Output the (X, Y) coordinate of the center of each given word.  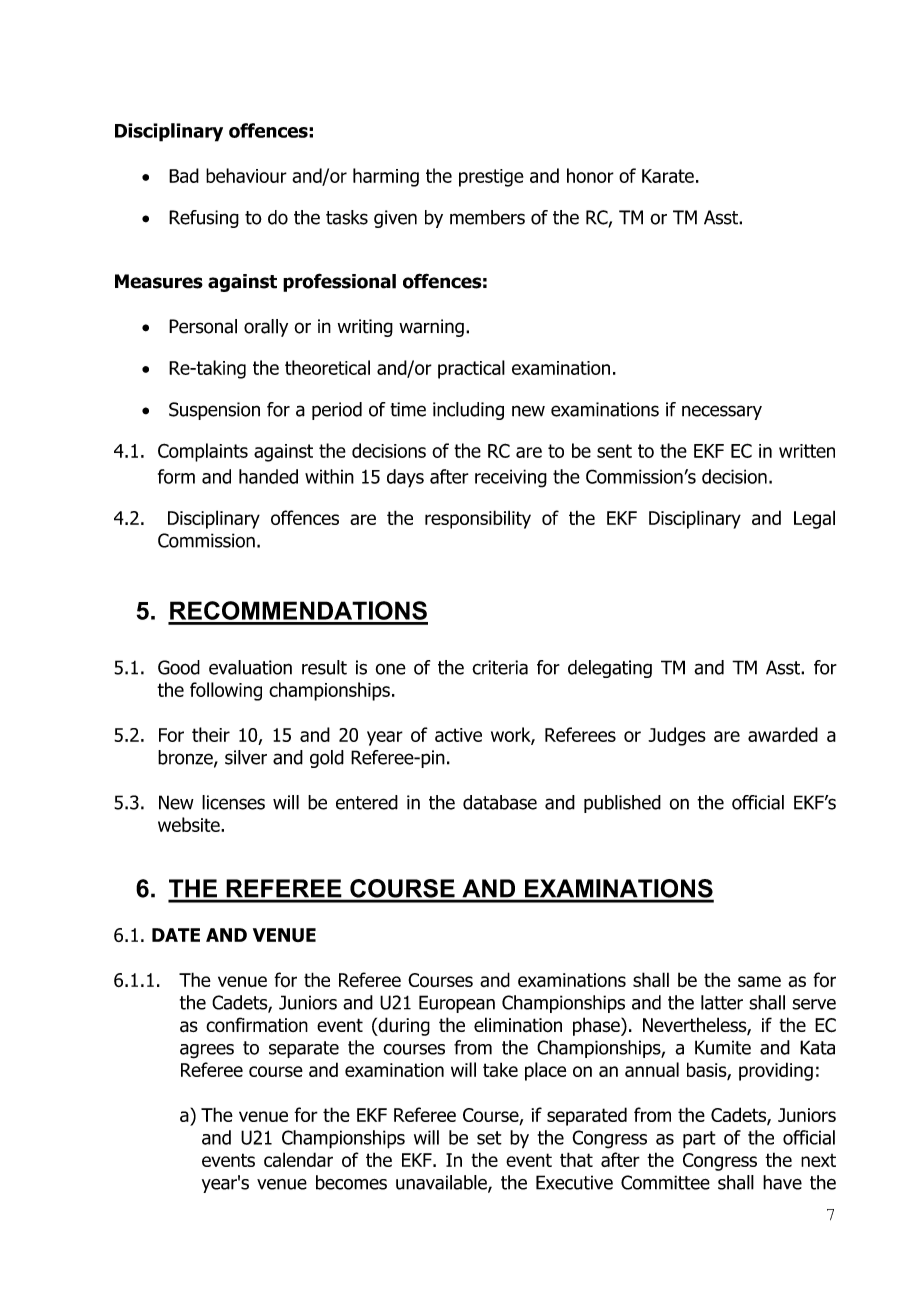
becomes (351, 1182)
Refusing (204, 219)
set (489, 1138)
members (487, 217)
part (699, 1140)
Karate (668, 176)
